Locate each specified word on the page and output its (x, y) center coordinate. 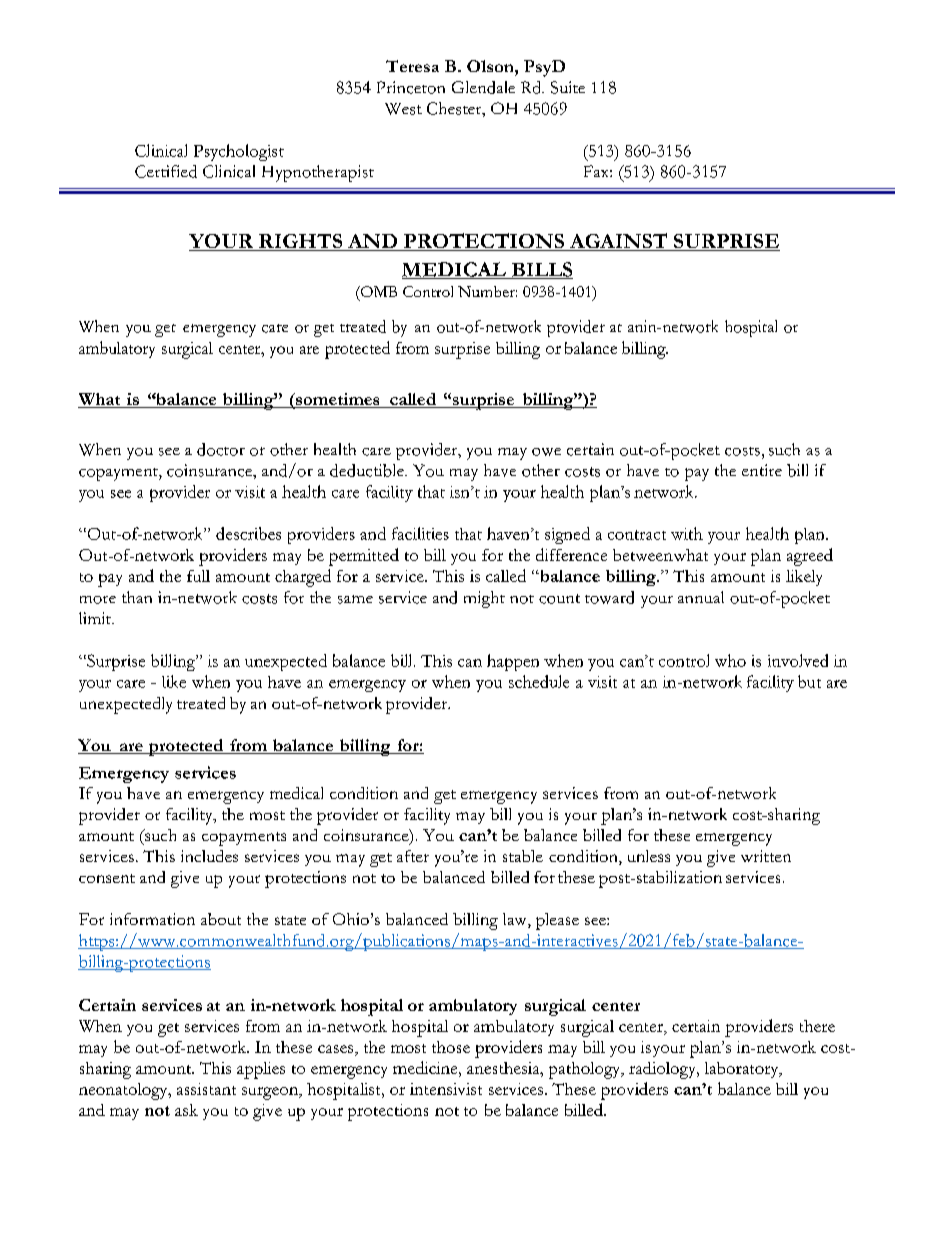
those (451, 1047)
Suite (568, 87)
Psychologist (239, 152)
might (484, 599)
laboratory (743, 1070)
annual (701, 597)
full (198, 576)
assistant (206, 1089)
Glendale (483, 87)
